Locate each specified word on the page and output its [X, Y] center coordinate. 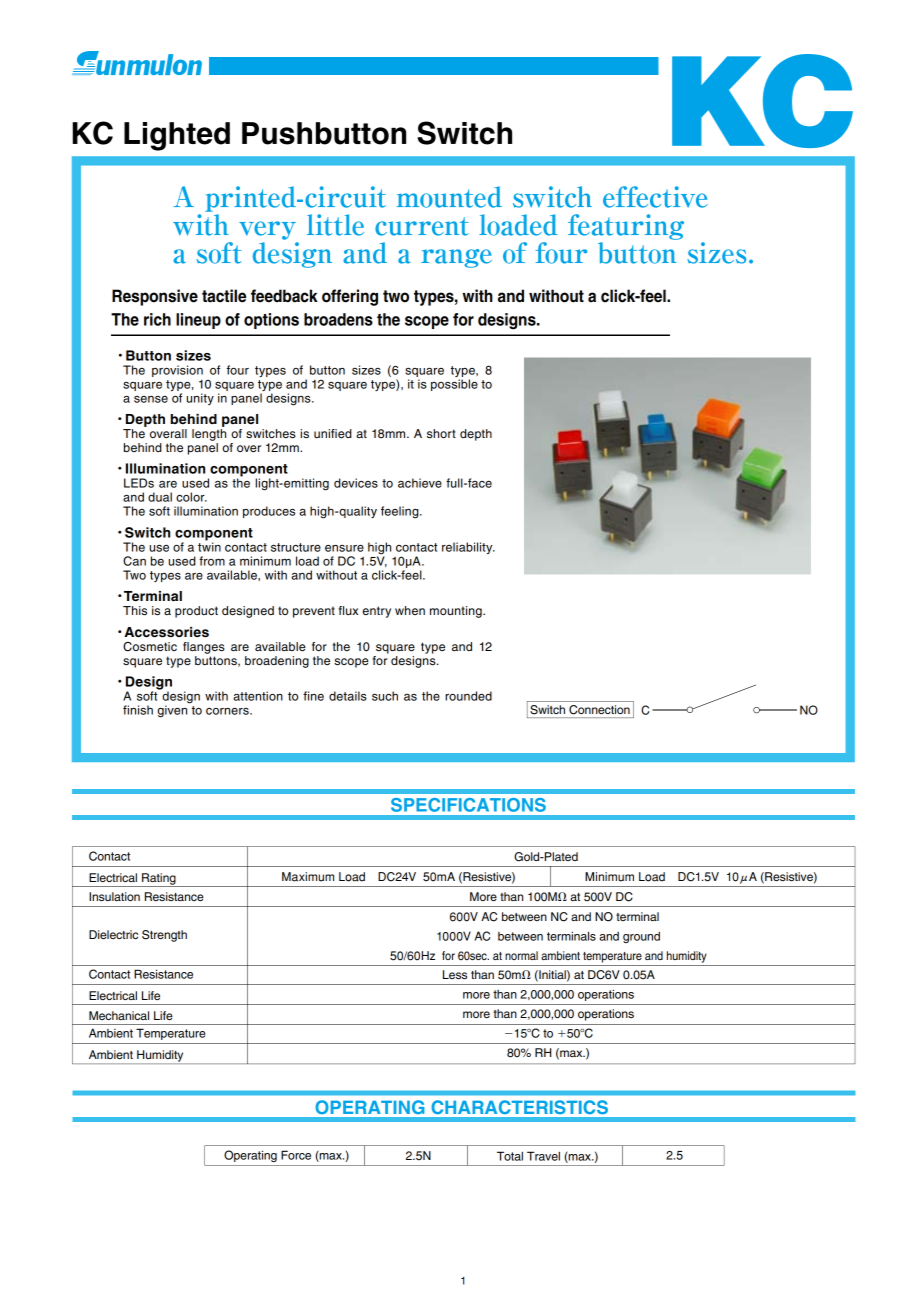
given [174, 710]
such [385, 696]
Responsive [155, 297]
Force [296, 1155]
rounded [468, 696]
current [422, 226]
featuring [626, 227]
